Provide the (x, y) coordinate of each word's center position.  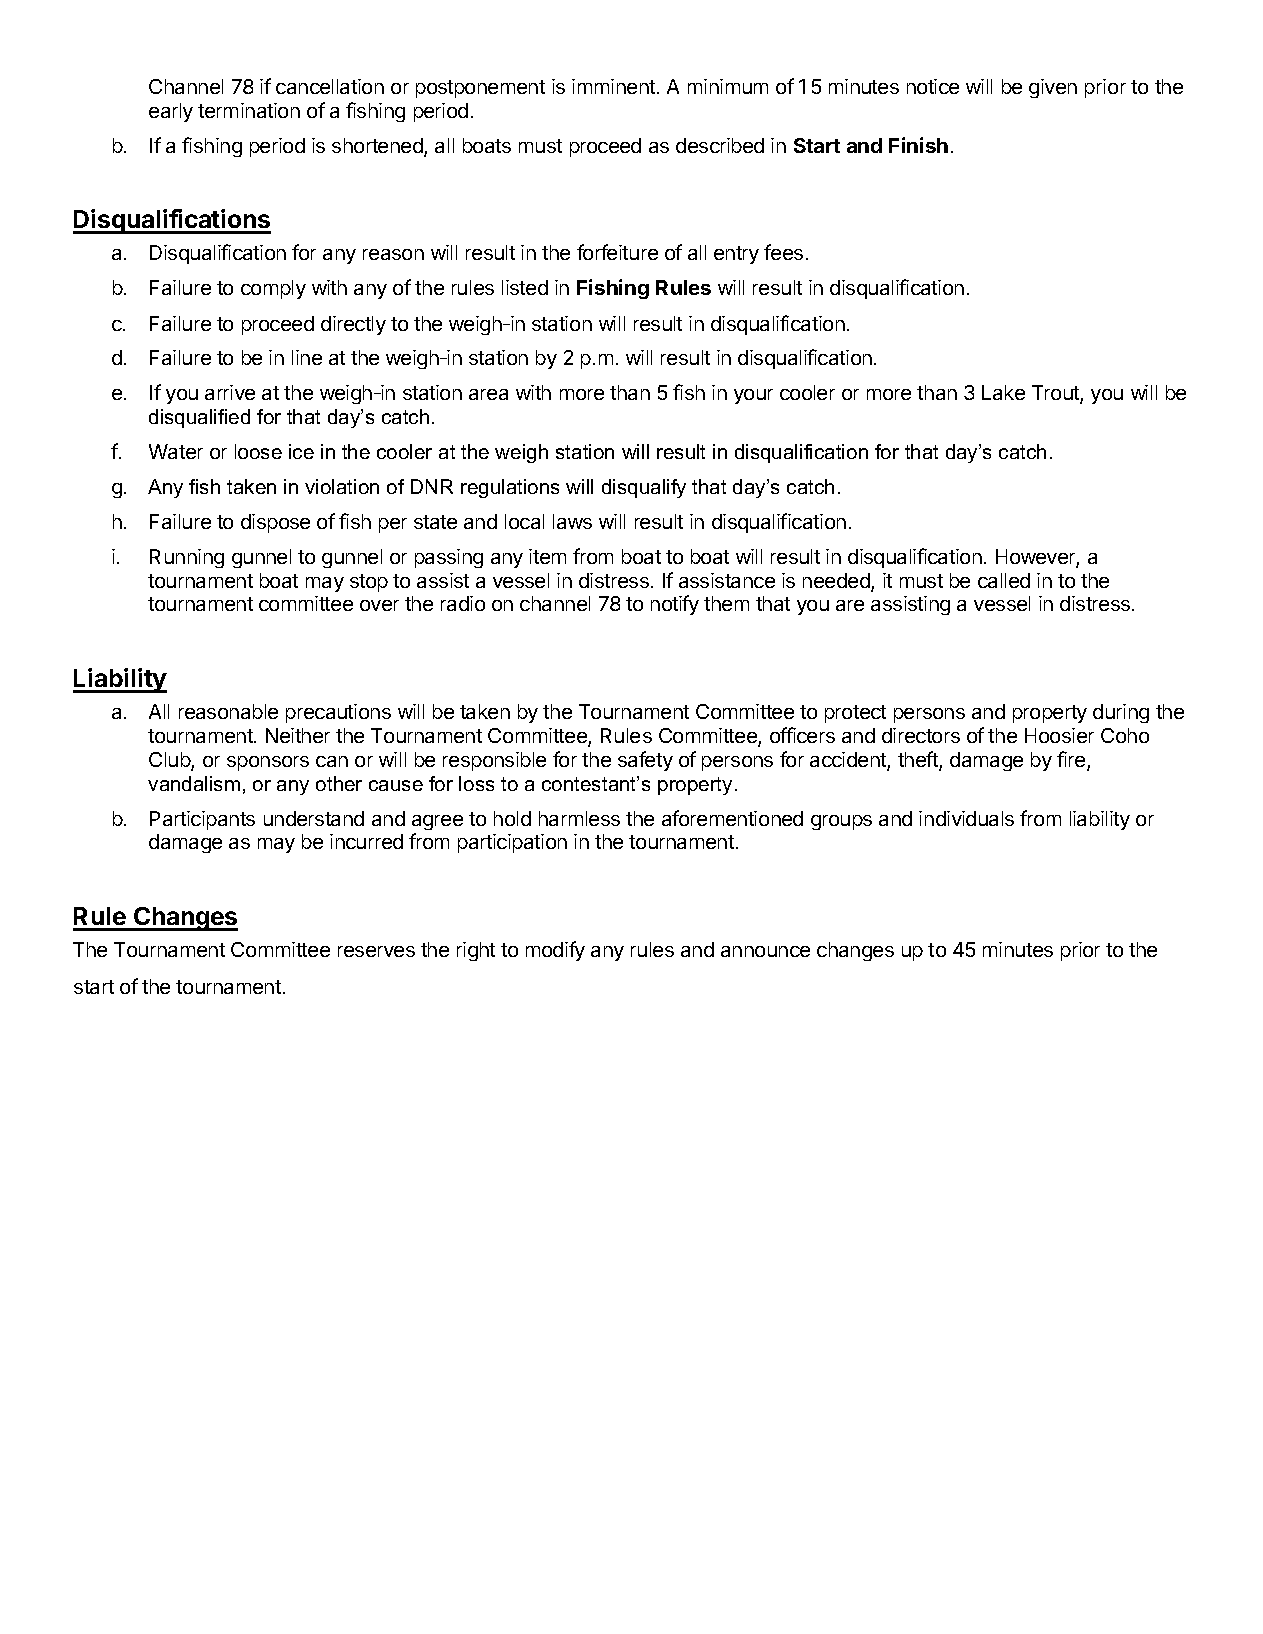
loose (258, 451)
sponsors (268, 763)
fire (1072, 760)
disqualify (644, 488)
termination (249, 110)
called (1004, 580)
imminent (613, 86)
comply (273, 289)
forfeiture (617, 252)
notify (675, 605)
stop (369, 583)
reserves (376, 951)
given (1053, 88)
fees (783, 252)
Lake (1003, 392)
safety (645, 761)
